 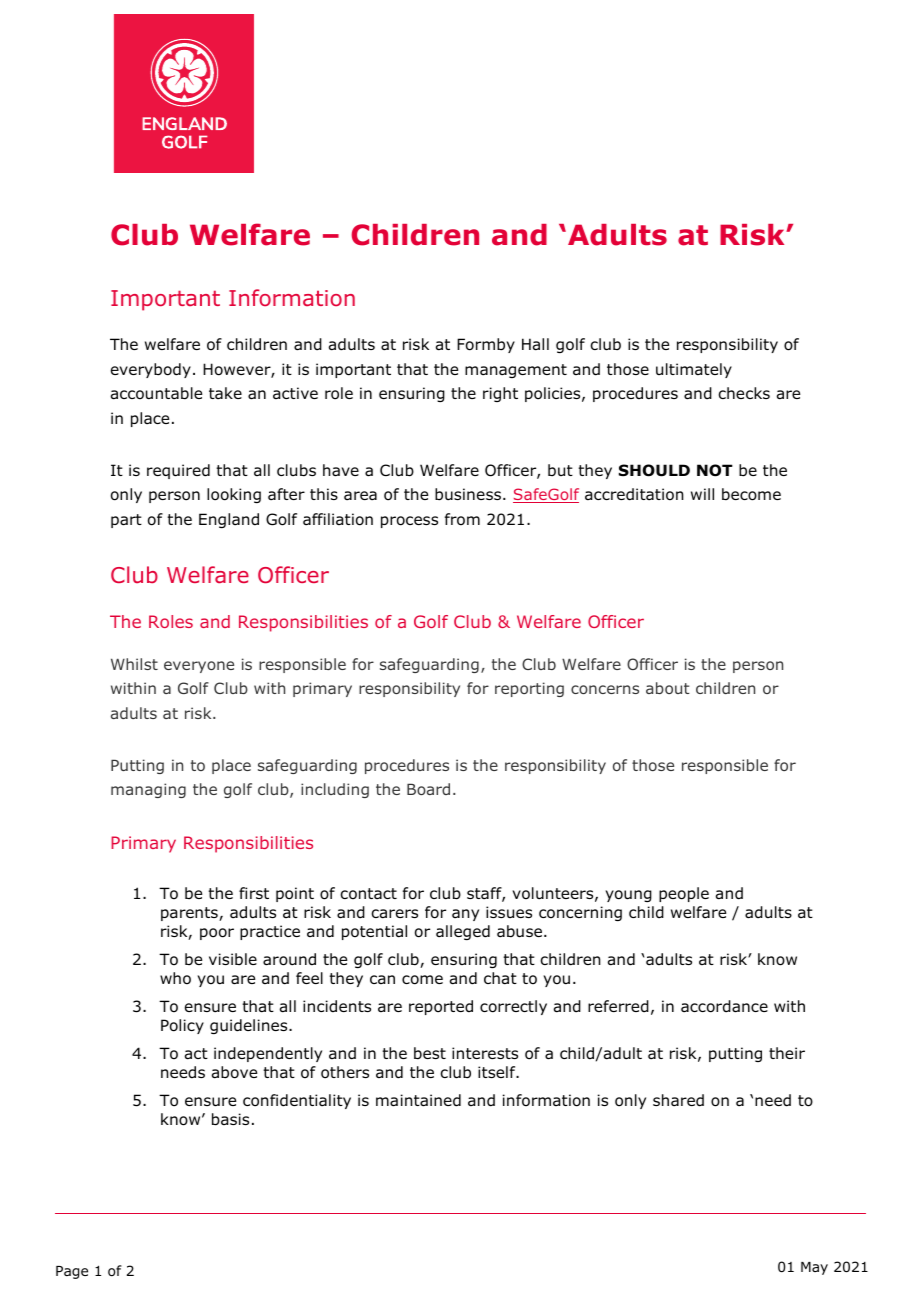 I want to click on managing, so click(x=148, y=790).
